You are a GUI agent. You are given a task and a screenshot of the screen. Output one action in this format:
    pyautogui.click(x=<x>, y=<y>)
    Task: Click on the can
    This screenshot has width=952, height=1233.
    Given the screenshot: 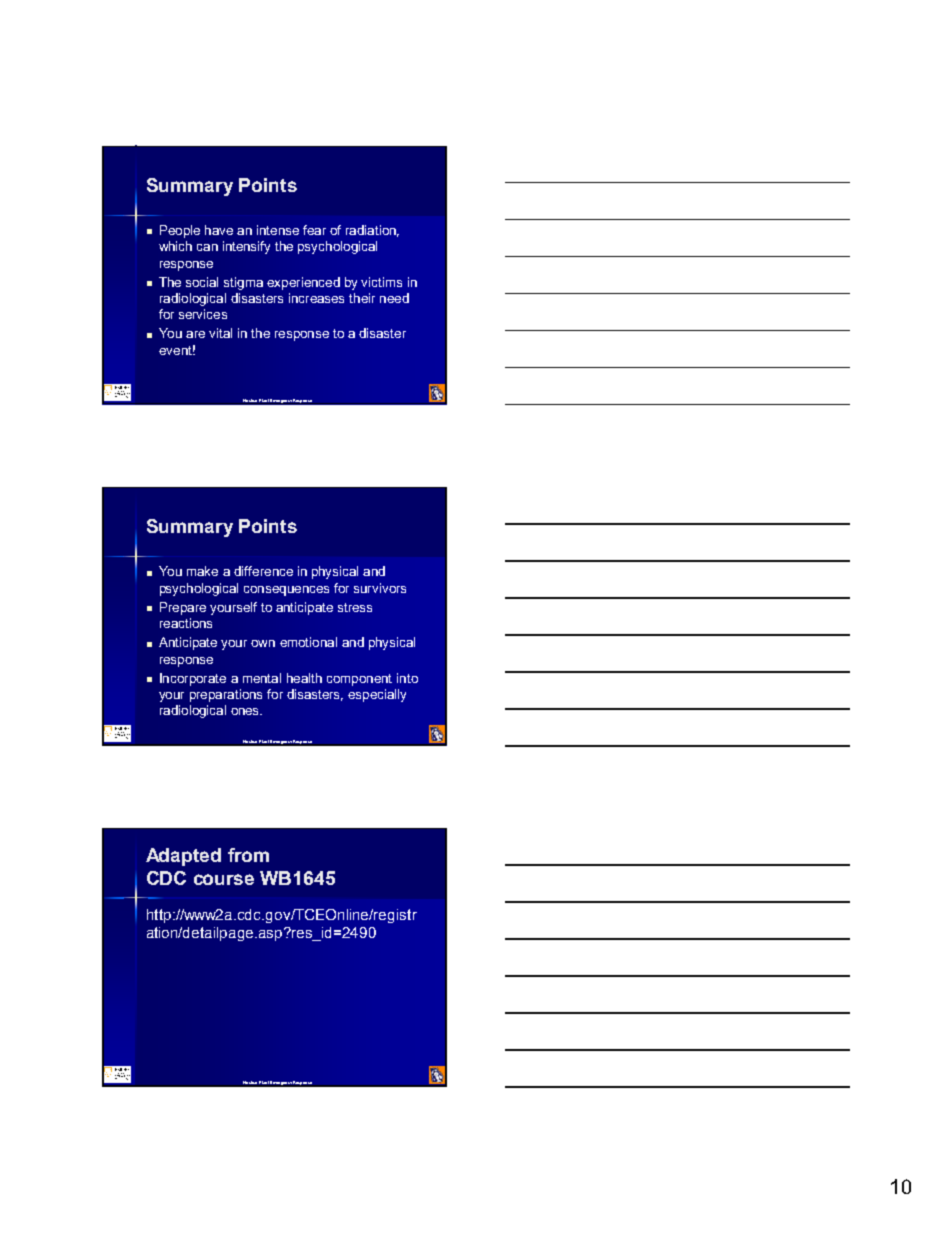 What is the action you would take?
    pyautogui.click(x=207, y=247)
